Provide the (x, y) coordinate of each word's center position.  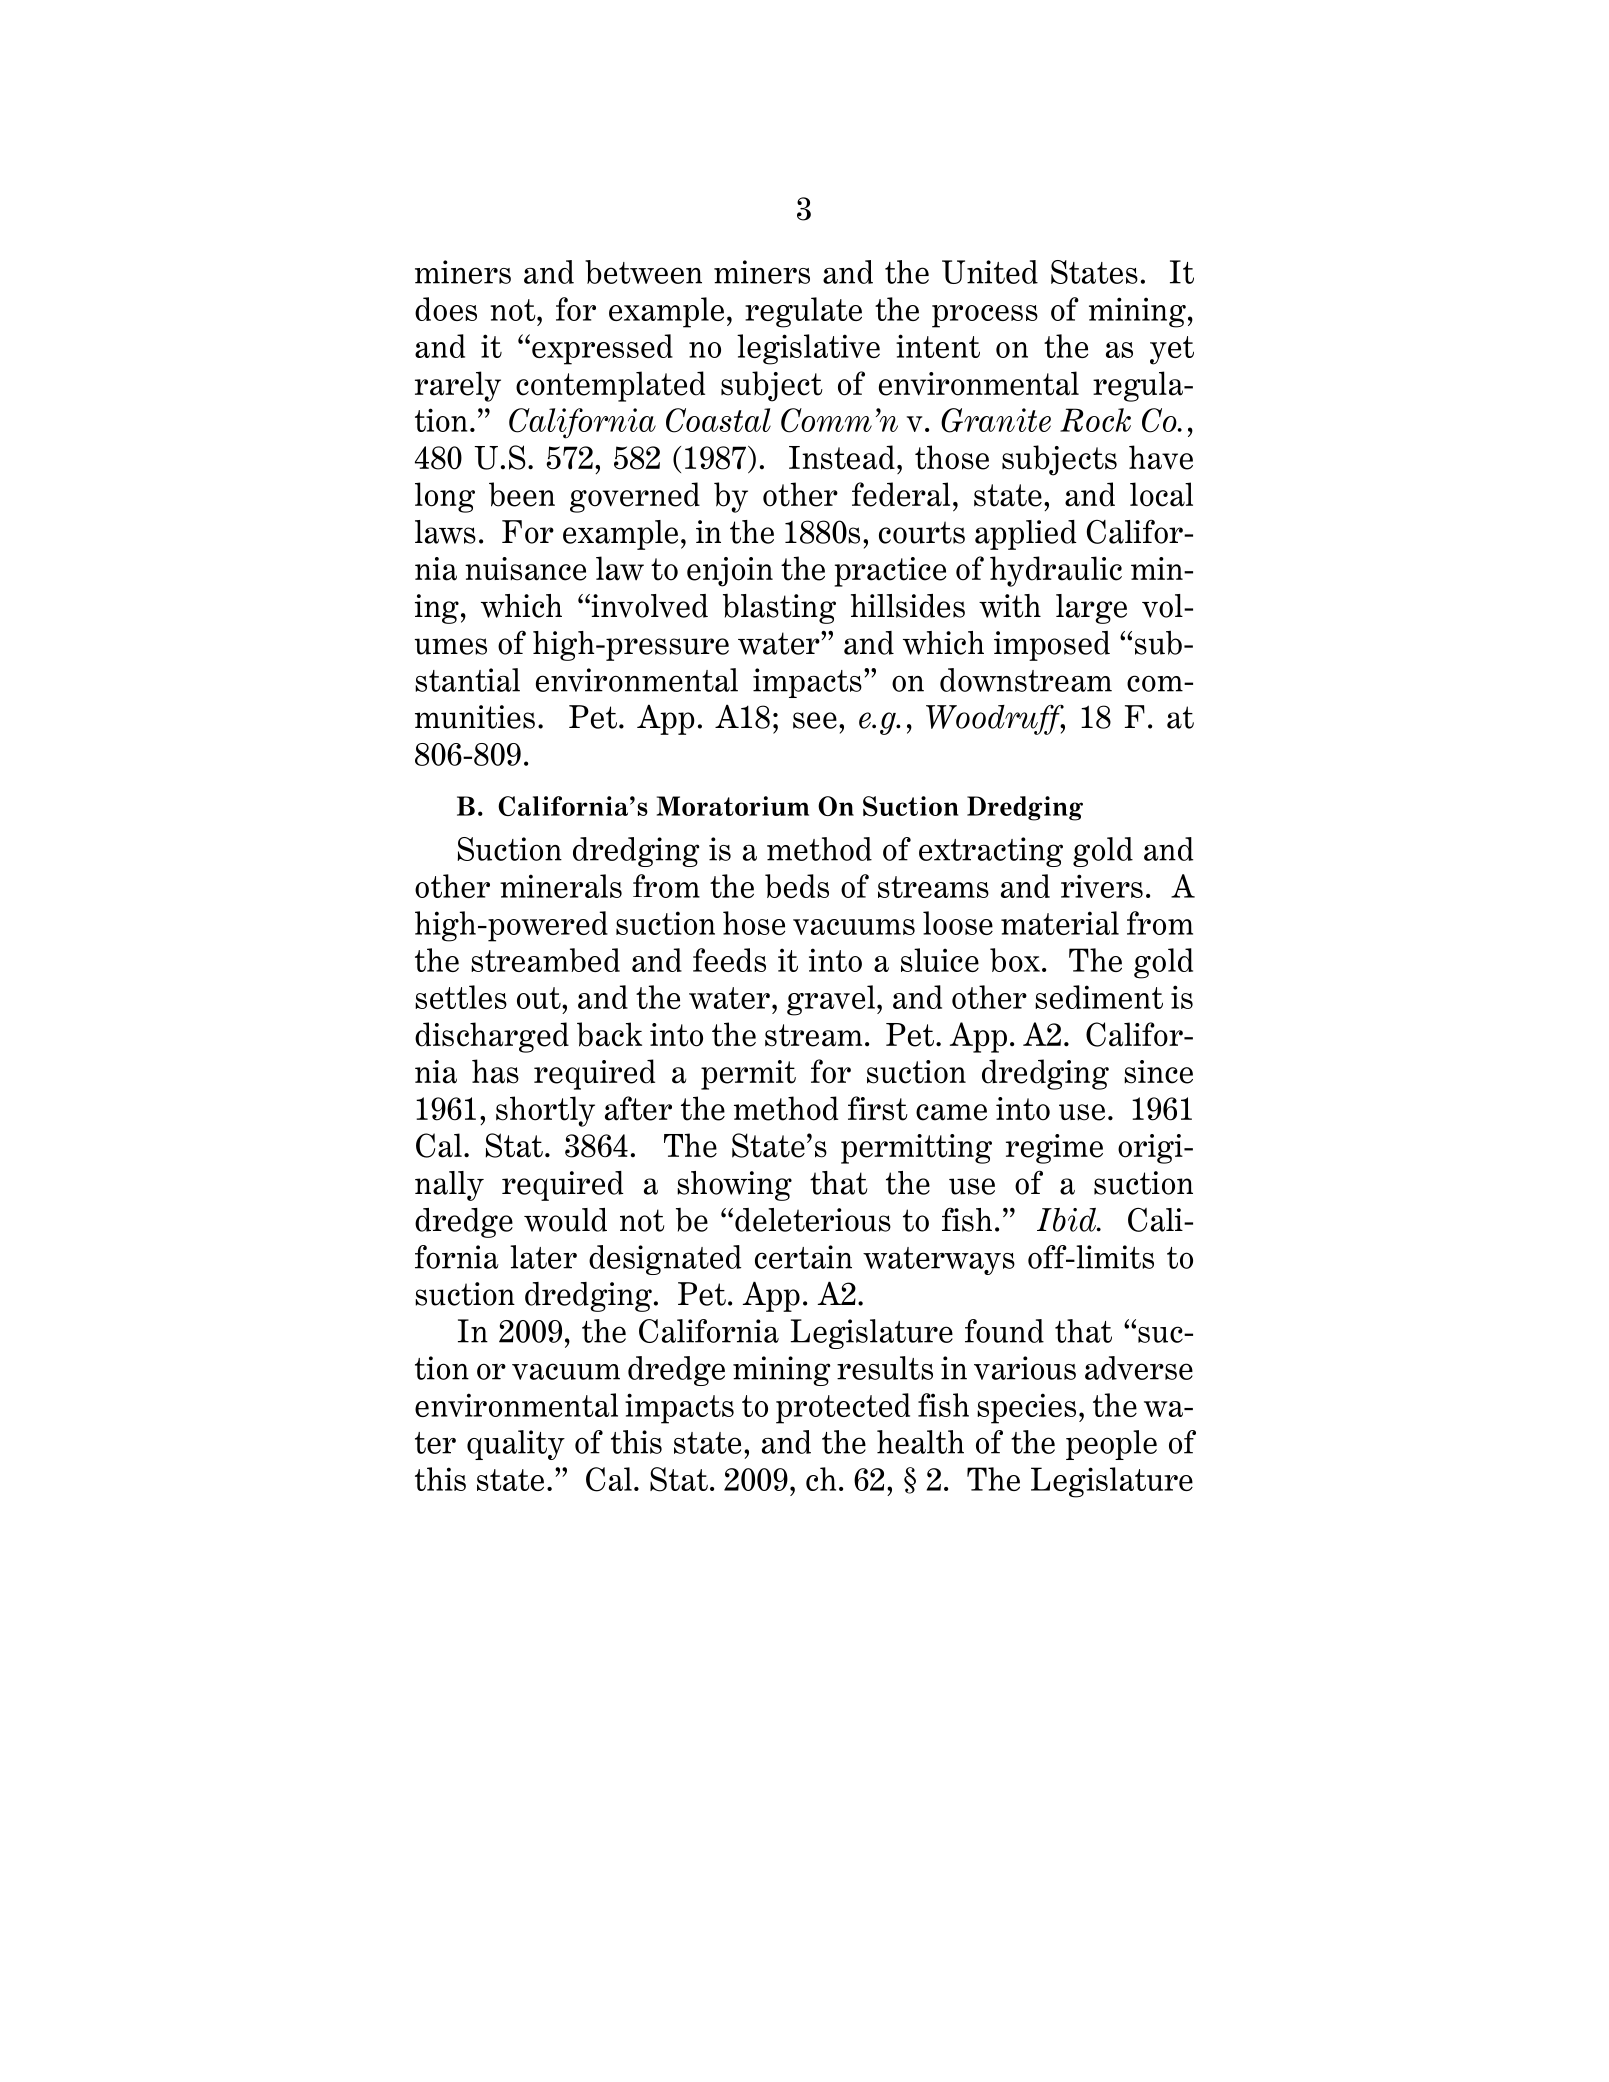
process (985, 316)
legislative (808, 349)
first (878, 1108)
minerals (561, 886)
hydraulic (1056, 571)
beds (797, 886)
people (1111, 1445)
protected (843, 1408)
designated (665, 1260)
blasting (779, 609)
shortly (545, 1111)
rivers (1102, 886)
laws (445, 532)
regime (1054, 1149)
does (446, 309)
